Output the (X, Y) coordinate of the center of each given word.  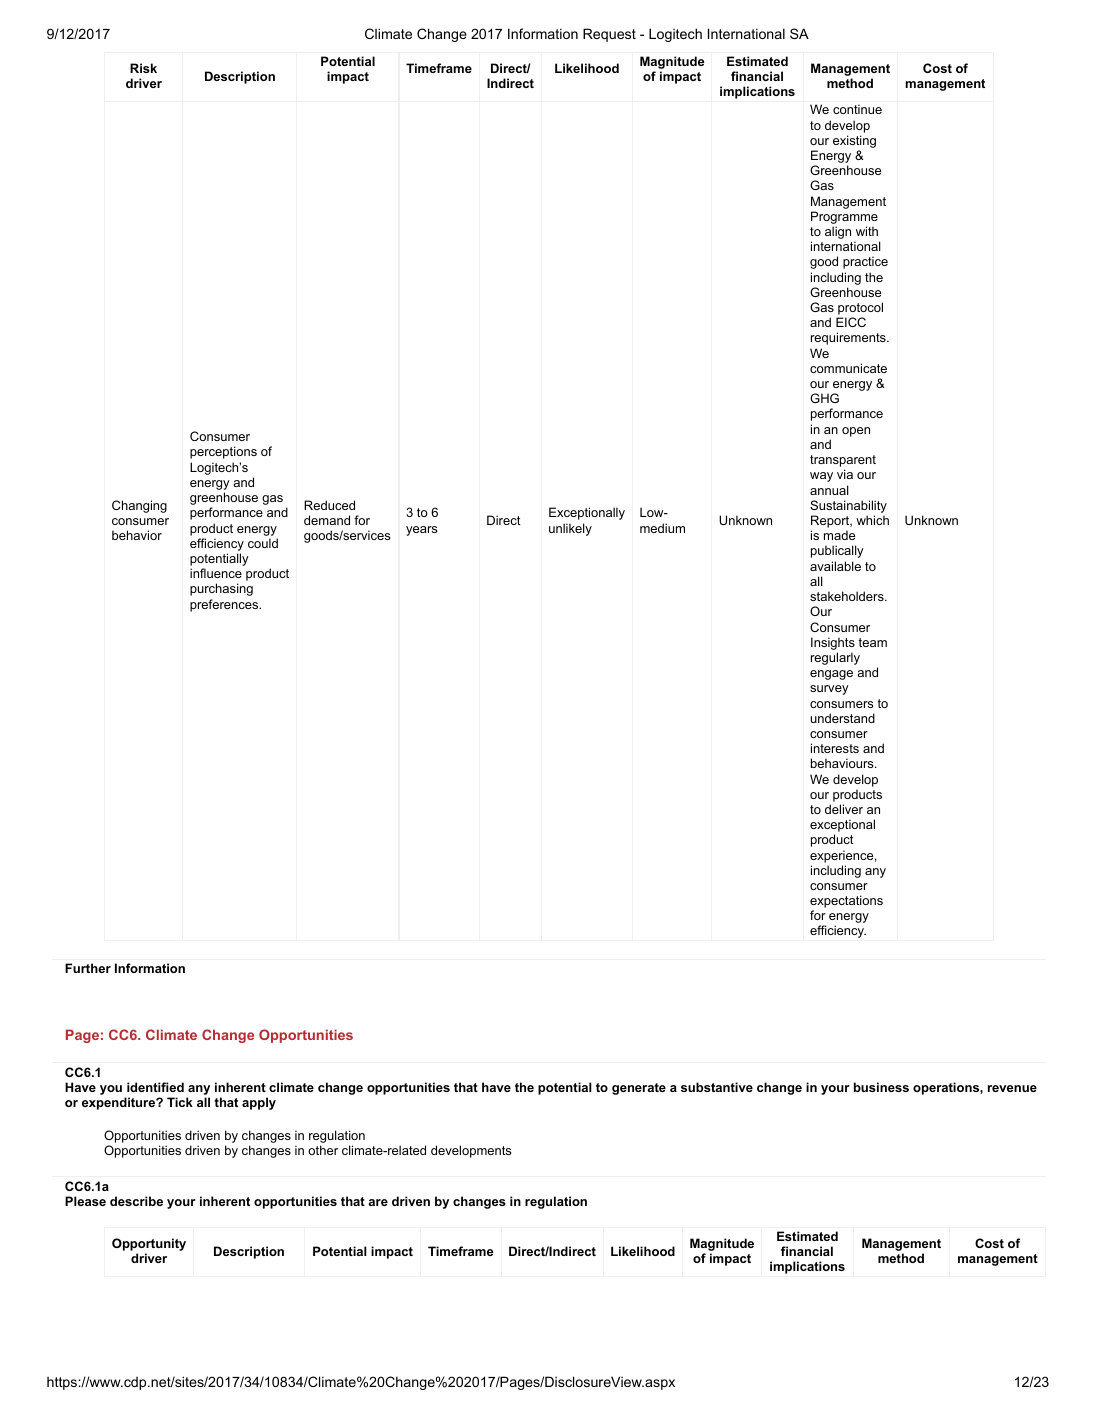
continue (857, 109)
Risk (143, 68)
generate (639, 1089)
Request (609, 35)
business (881, 1087)
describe (136, 1201)
